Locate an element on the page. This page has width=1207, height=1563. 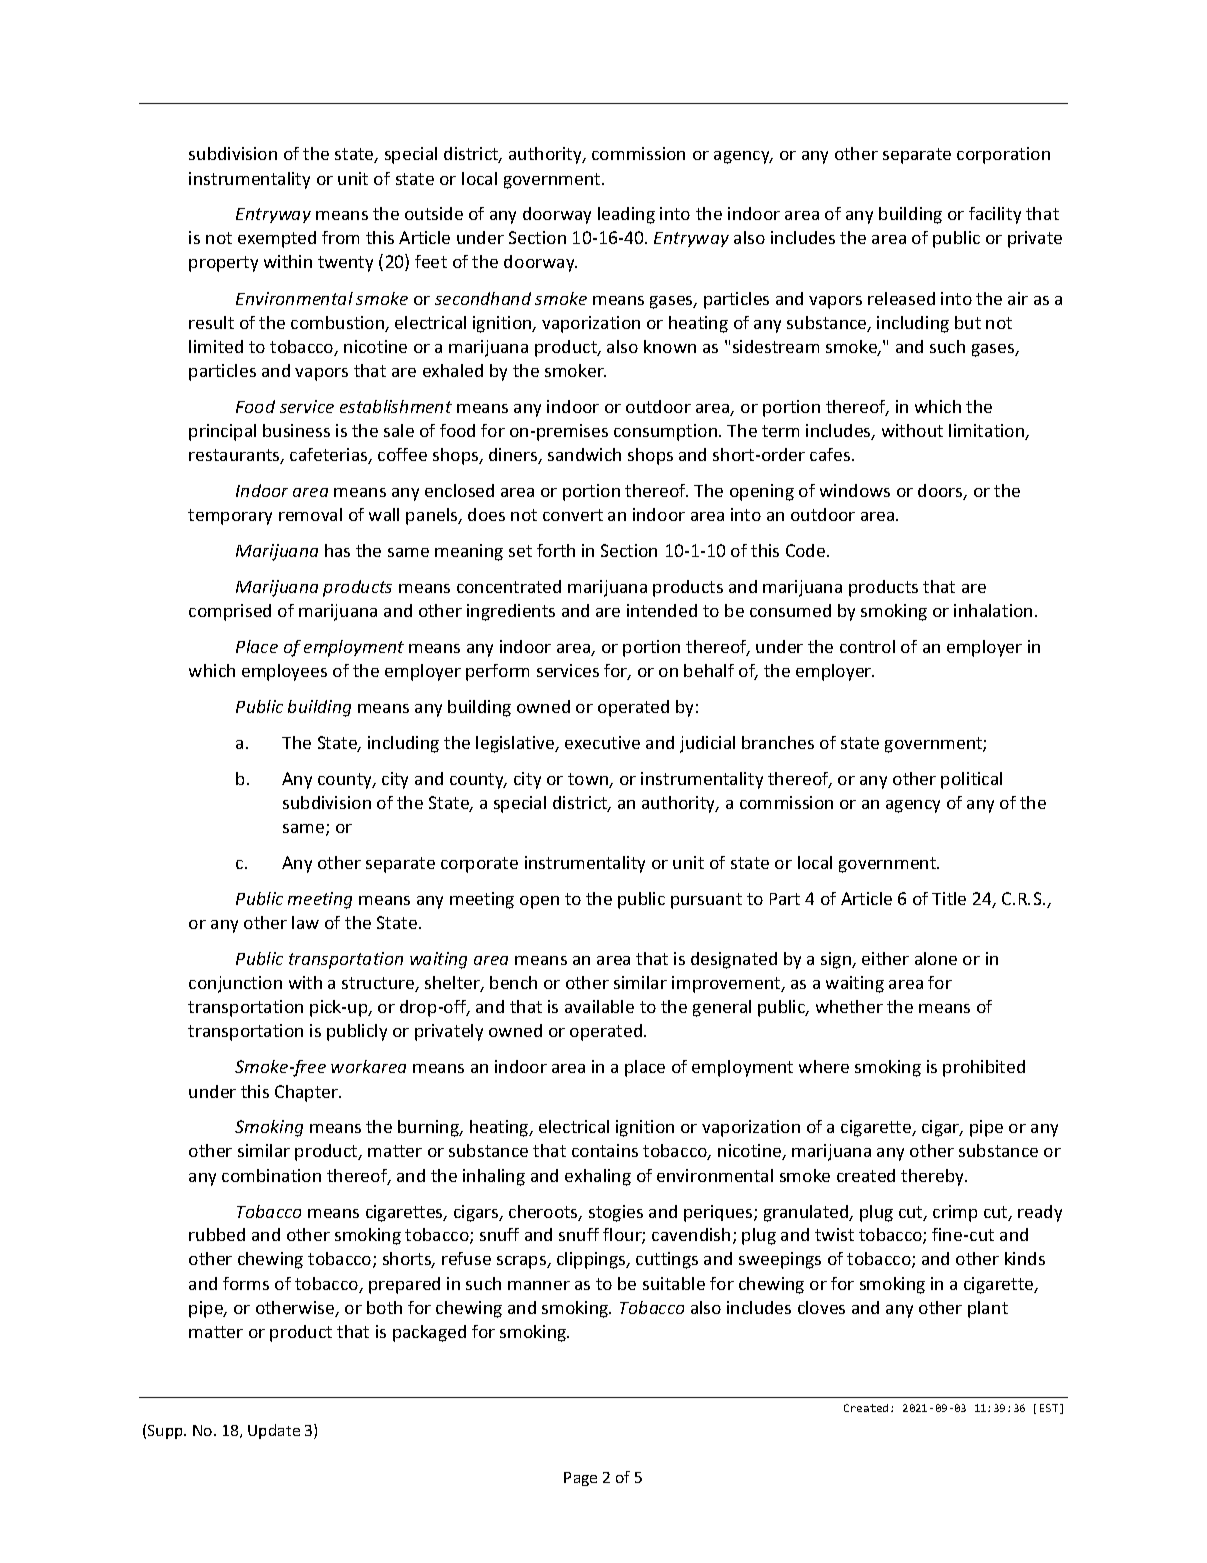
exempted is located at coordinates (277, 239).
